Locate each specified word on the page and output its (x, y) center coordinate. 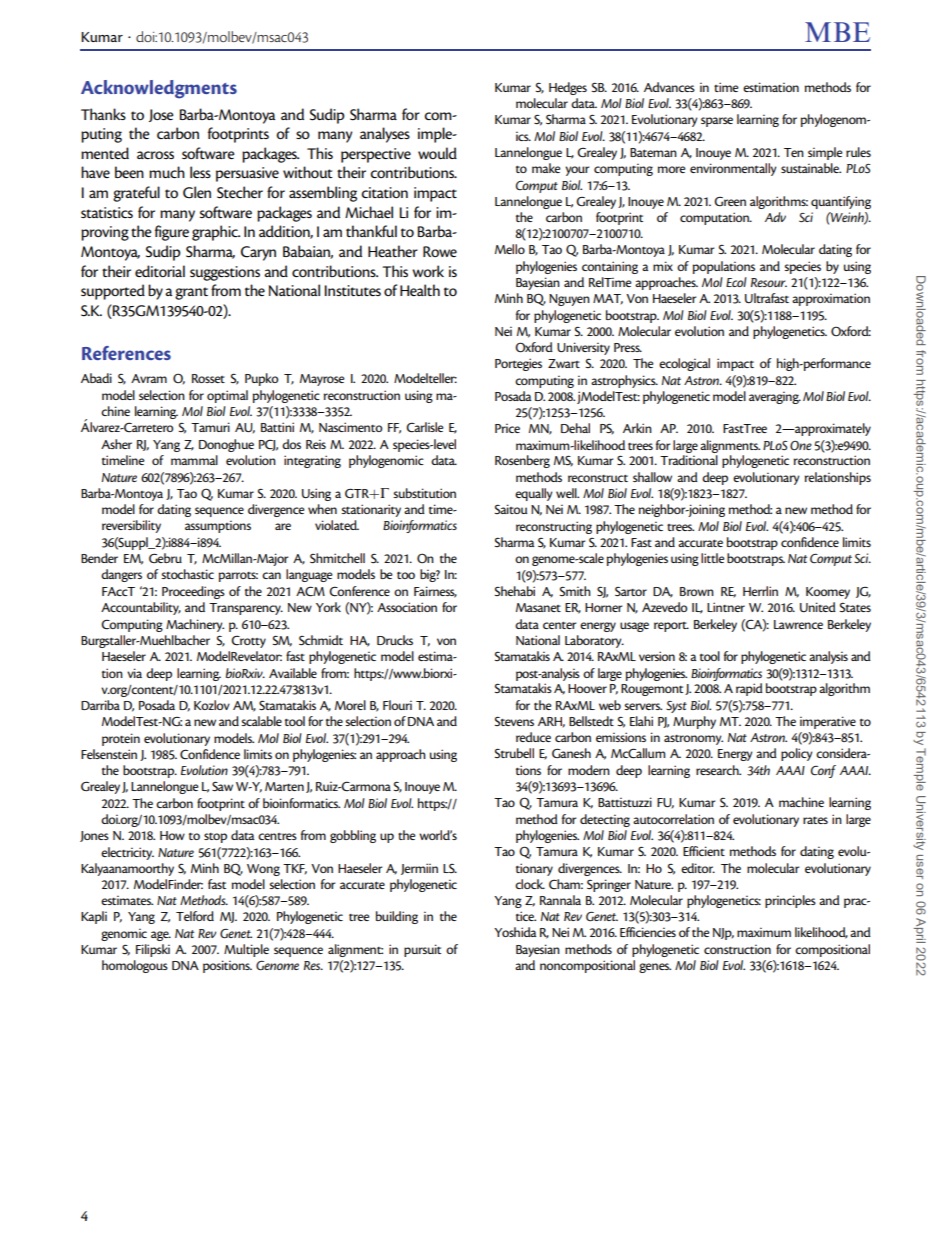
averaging (775, 397)
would (437, 153)
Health (420, 290)
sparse (717, 122)
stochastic (187, 574)
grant (191, 293)
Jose (161, 115)
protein (121, 739)
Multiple (246, 950)
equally (533, 494)
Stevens (514, 721)
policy (796, 754)
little (713, 558)
